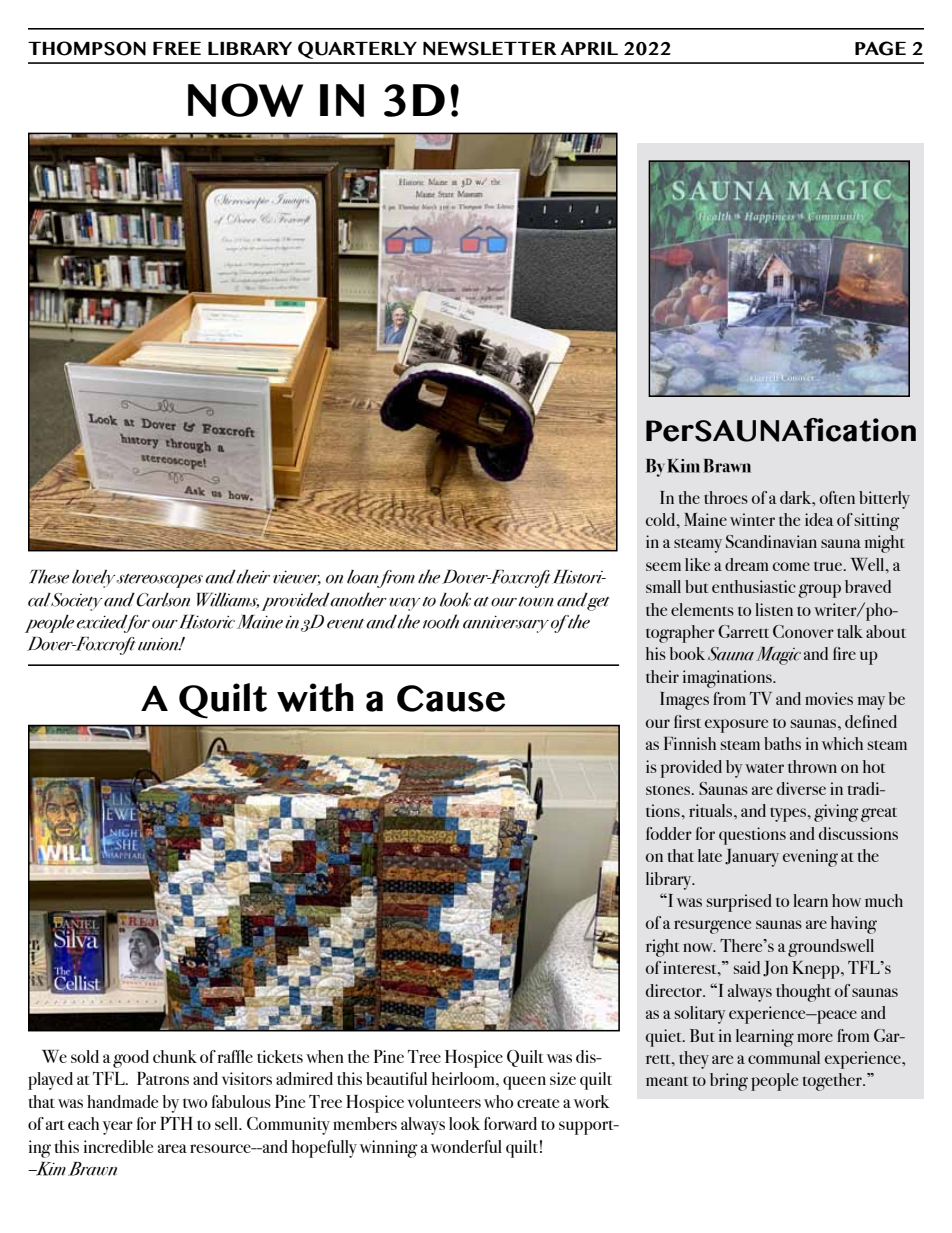 The width and height of the document is (952, 1233). Describe the element at coordinates (163, 600) in the document. I see `Carlson` at that location.
